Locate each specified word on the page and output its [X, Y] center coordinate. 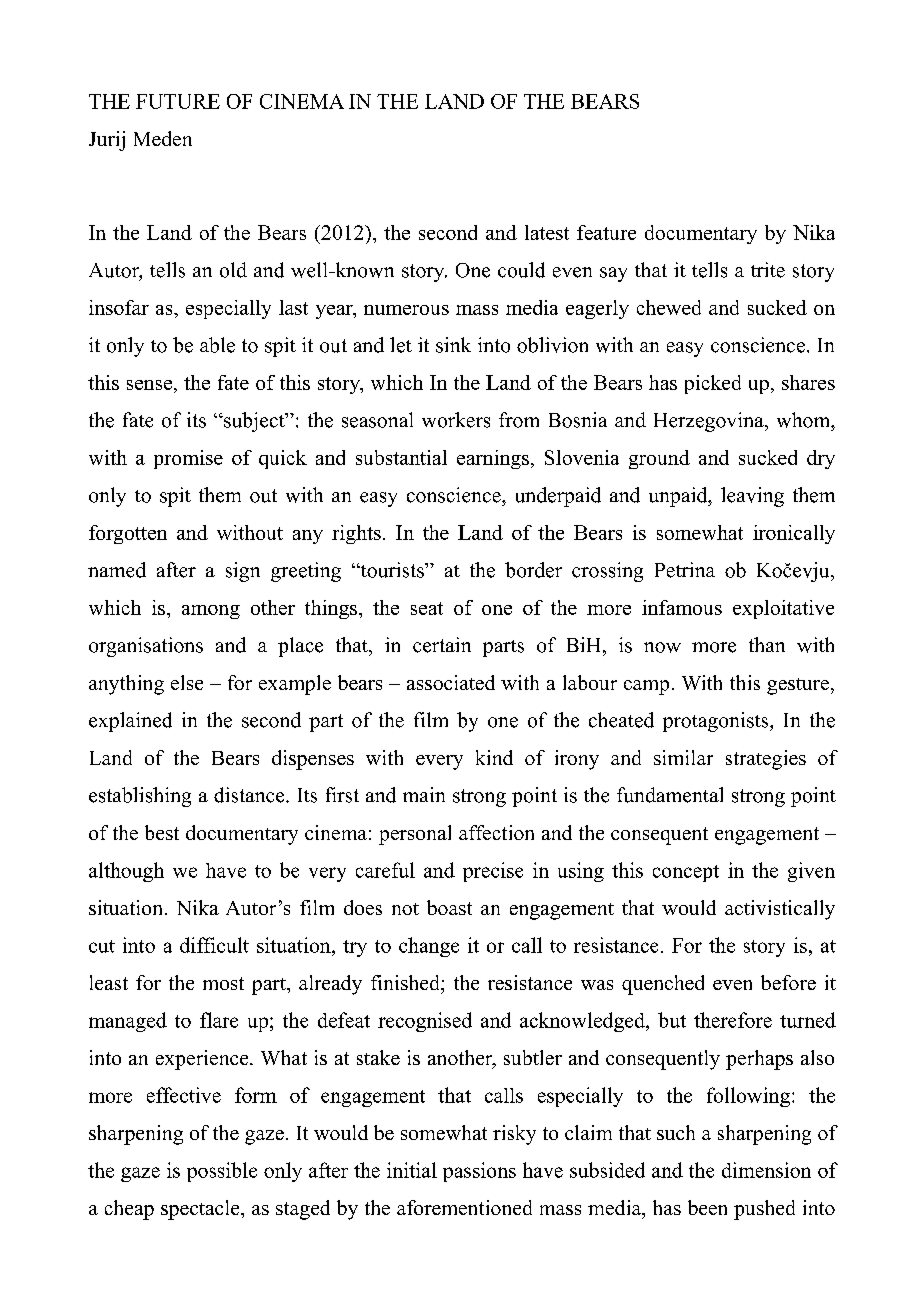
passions [479, 1172]
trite [768, 270]
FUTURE [178, 101]
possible [222, 1172]
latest [547, 232]
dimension [766, 1170]
